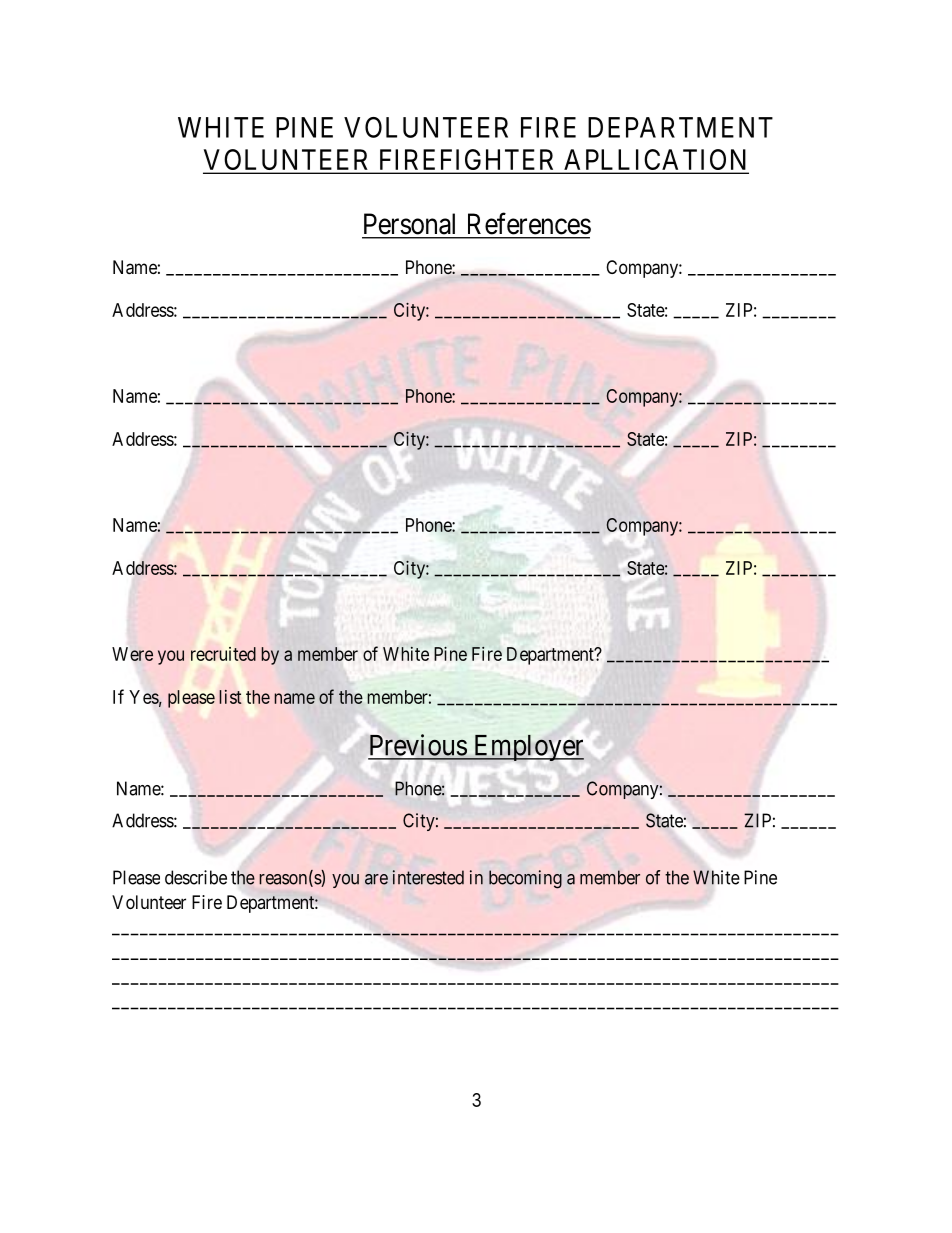  What do you see at coordinates (132, 654) in the screenshot?
I see `Were` at bounding box center [132, 654].
